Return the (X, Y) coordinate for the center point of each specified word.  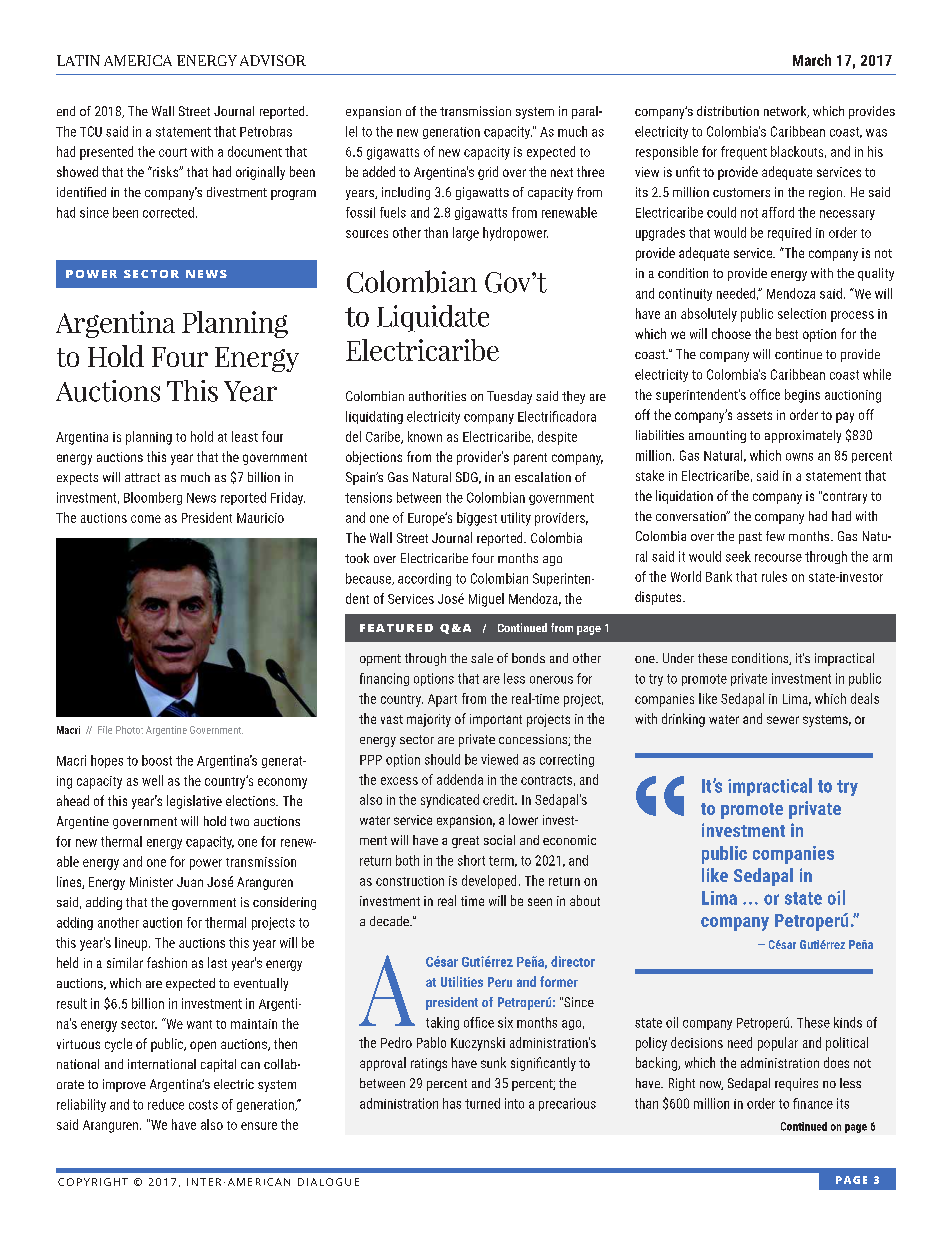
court (173, 152)
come (146, 519)
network (786, 112)
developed (489, 882)
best (787, 333)
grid (488, 173)
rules (774, 576)
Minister (151, 882)
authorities (437, 396)
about (585, 900)
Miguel (486, 600)
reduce (166, 1104)
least (245, 436)
